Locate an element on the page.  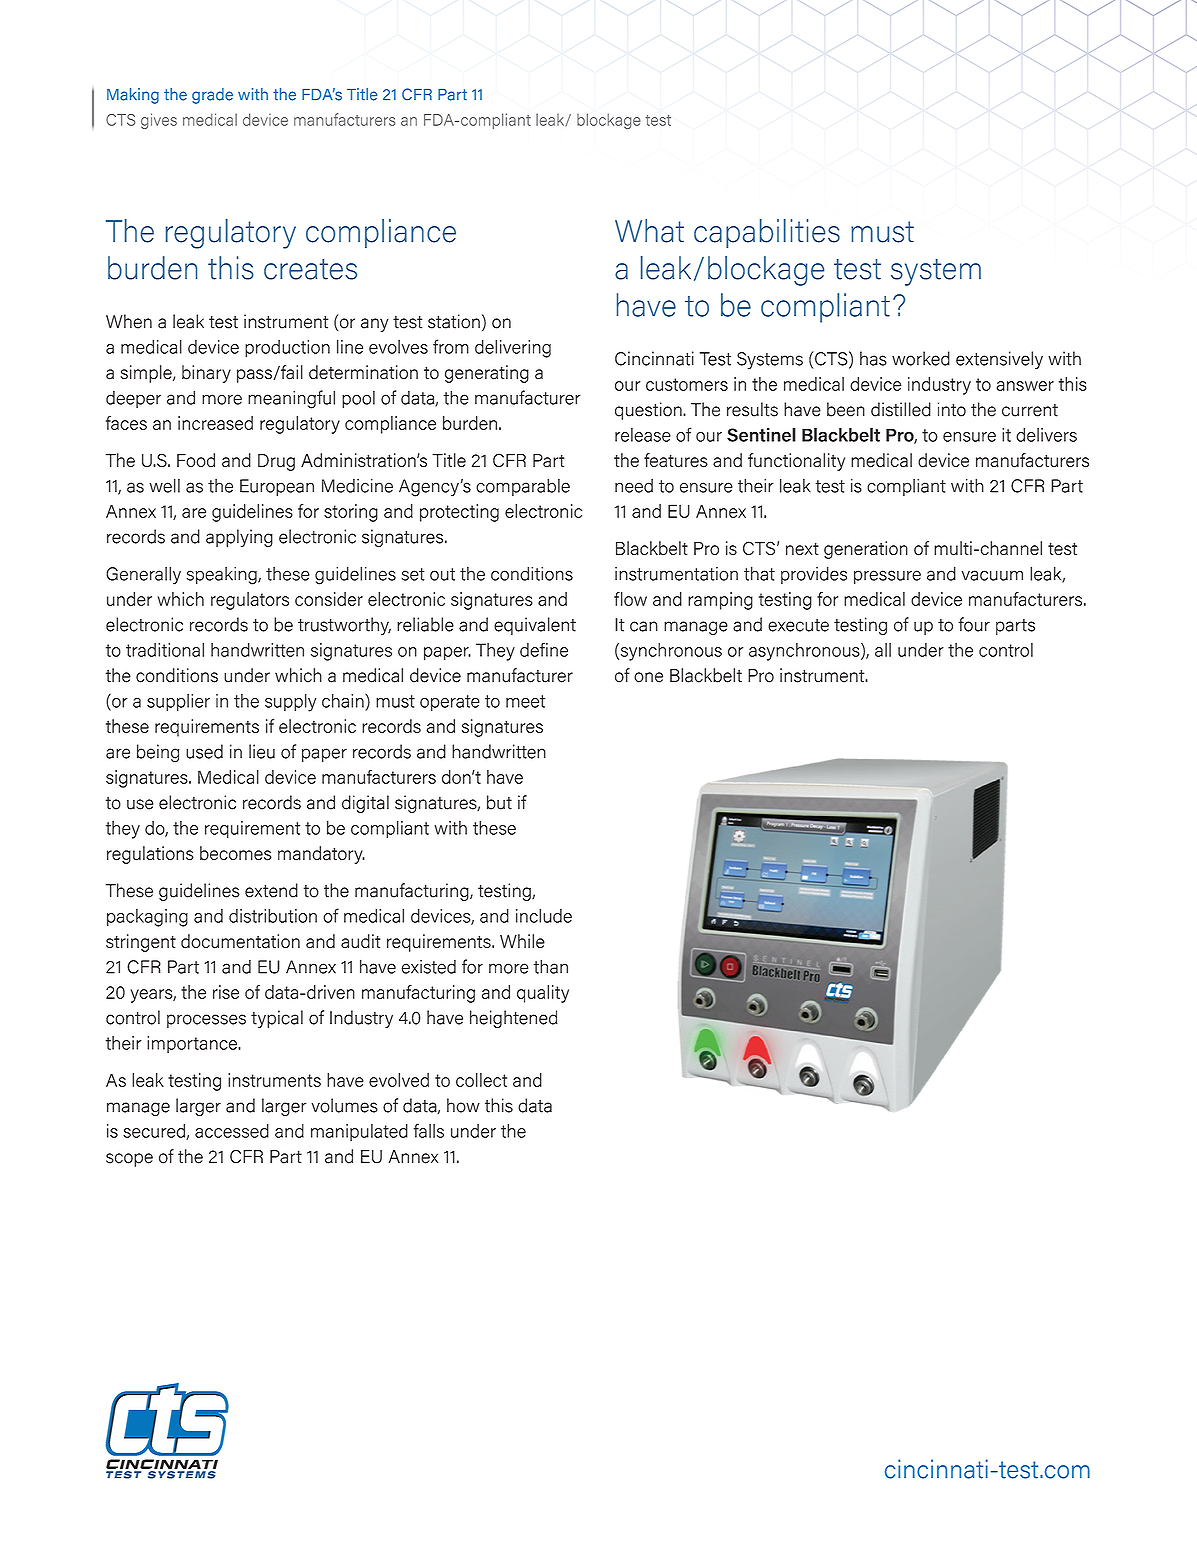
lieu is located at coordinates (262, 751).
